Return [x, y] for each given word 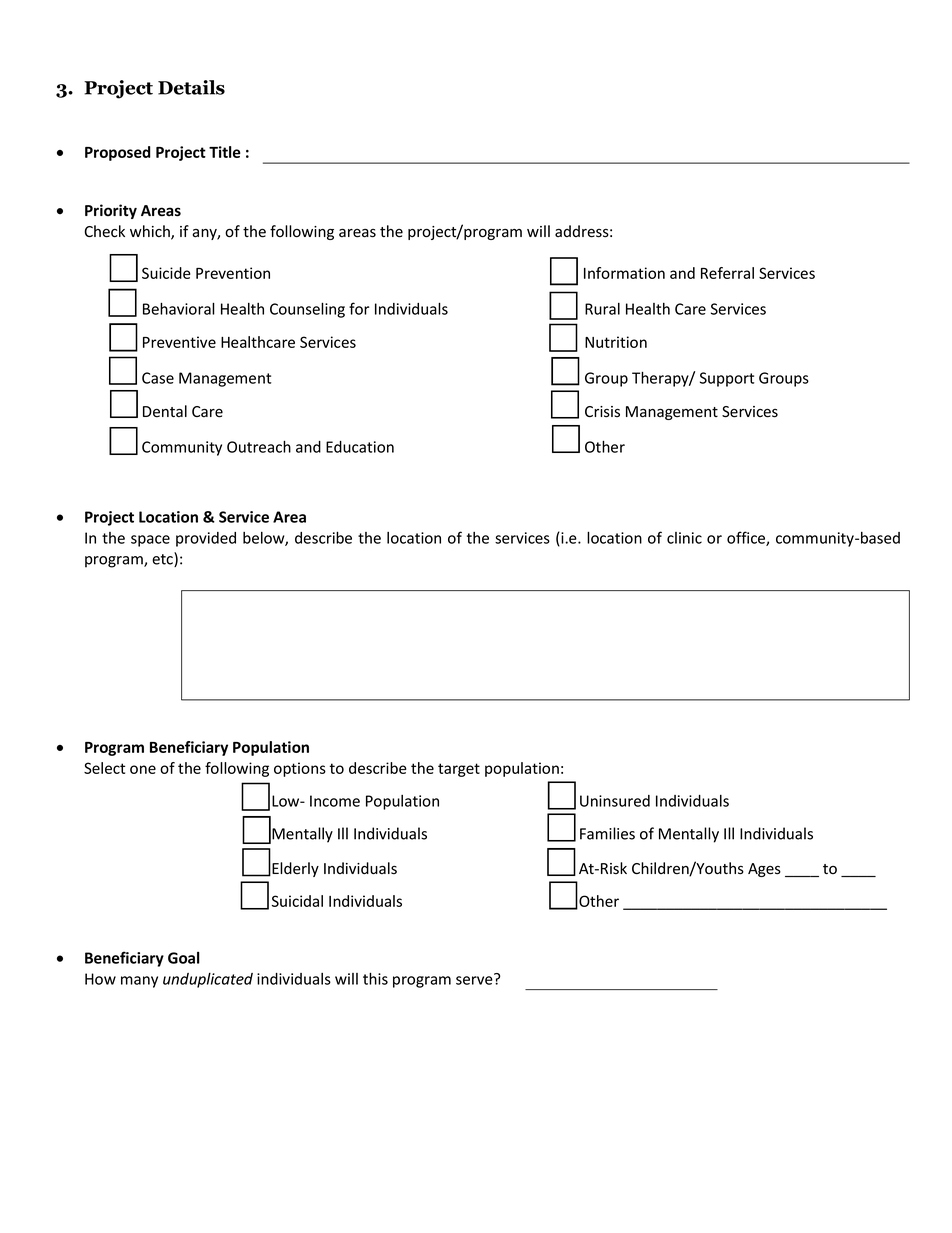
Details [191, 87]
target [459, 770]
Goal [184, 958]
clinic [684, 538]
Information [624, 273]
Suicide [166, 273]
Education [360, 447]
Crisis [602, 412]
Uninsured [615, 801]
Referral [727, 273]
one [143, 769]
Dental [165, 411]
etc [163, 559]
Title [225, 152]
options [300, 769]
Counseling [307, 310]
